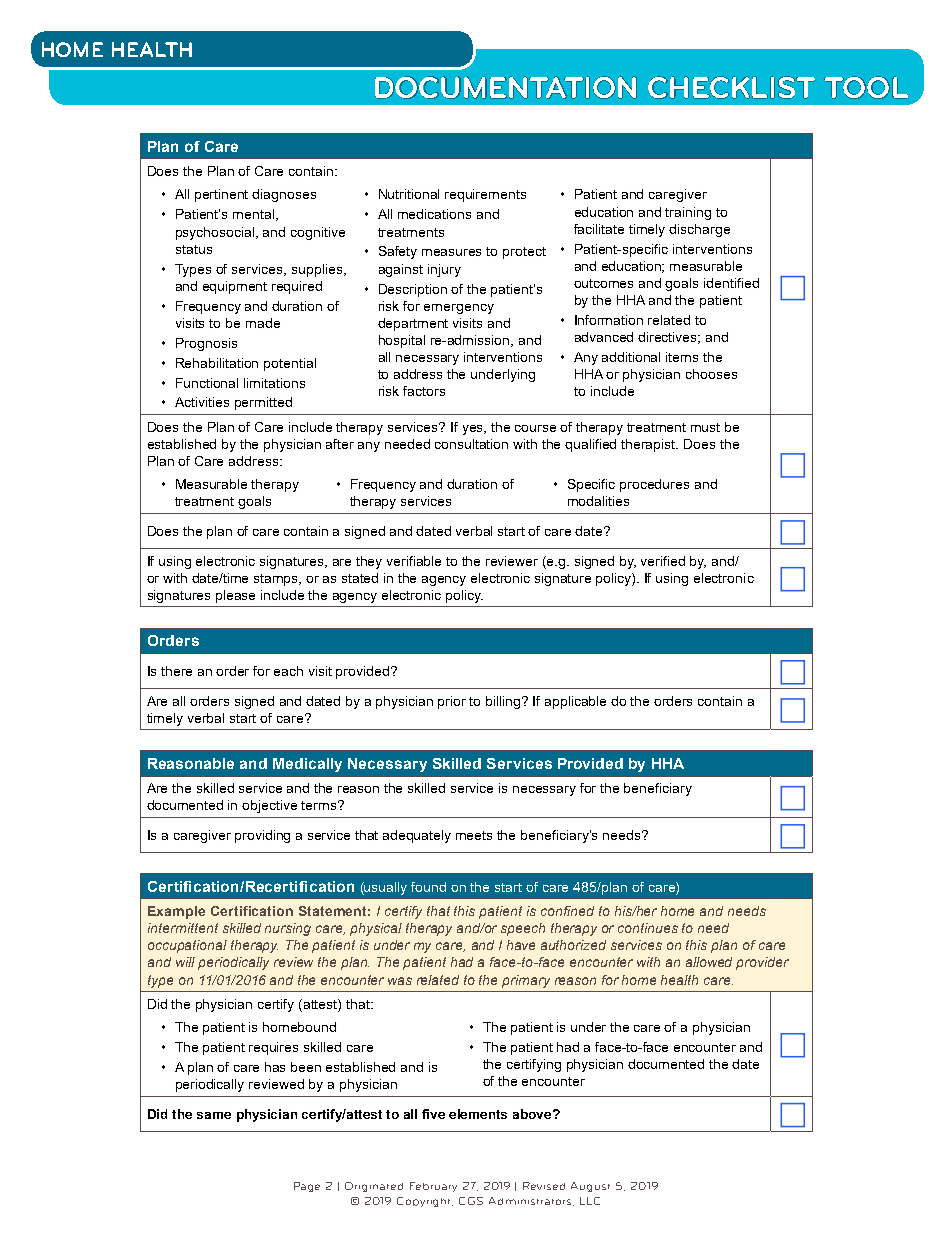 The height and width of the screenshot is (1233, 952). Describe the element at coordinates (288, 929) in the screenshot. I see `nursing` at that location.
